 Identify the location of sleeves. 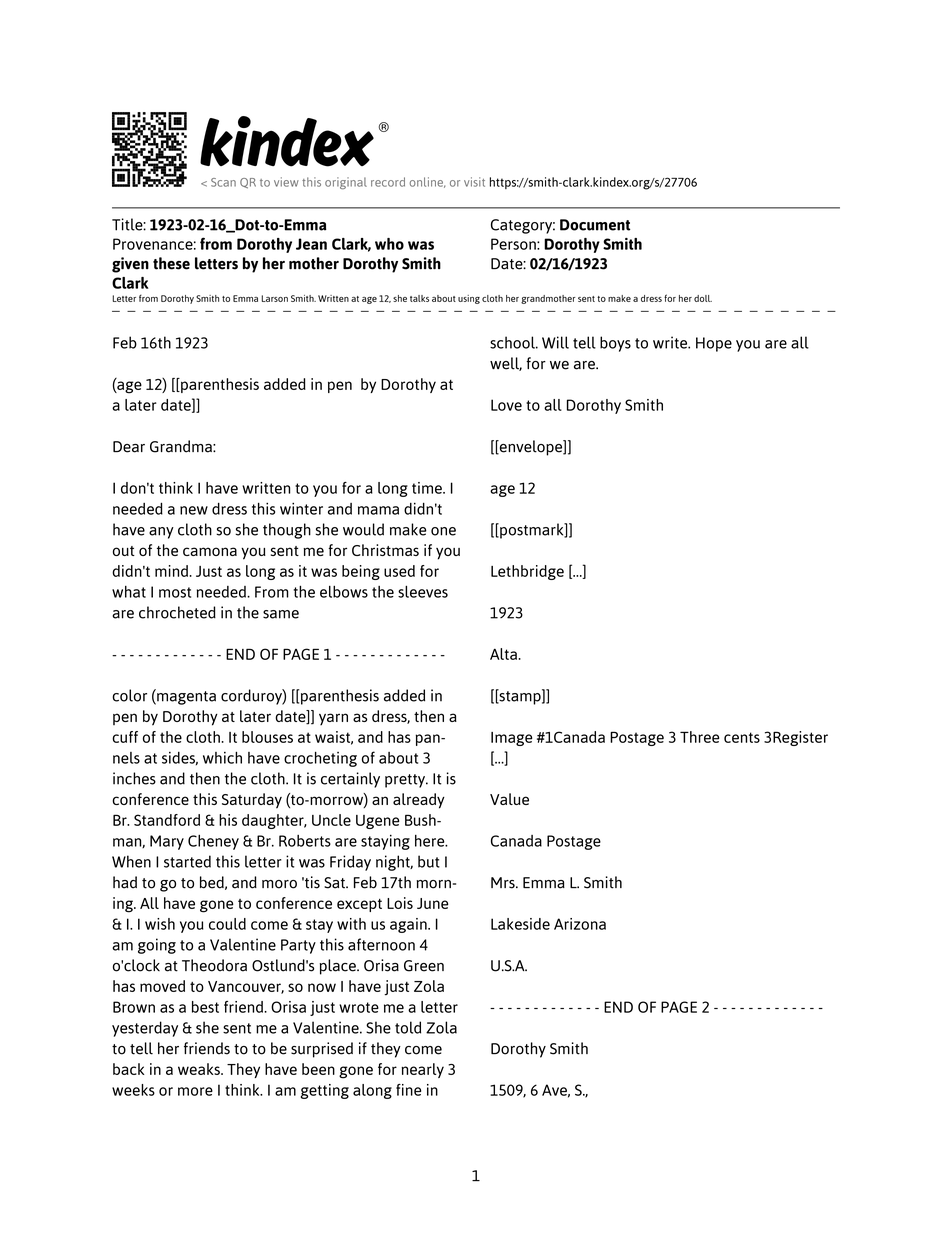
(423, 591).
